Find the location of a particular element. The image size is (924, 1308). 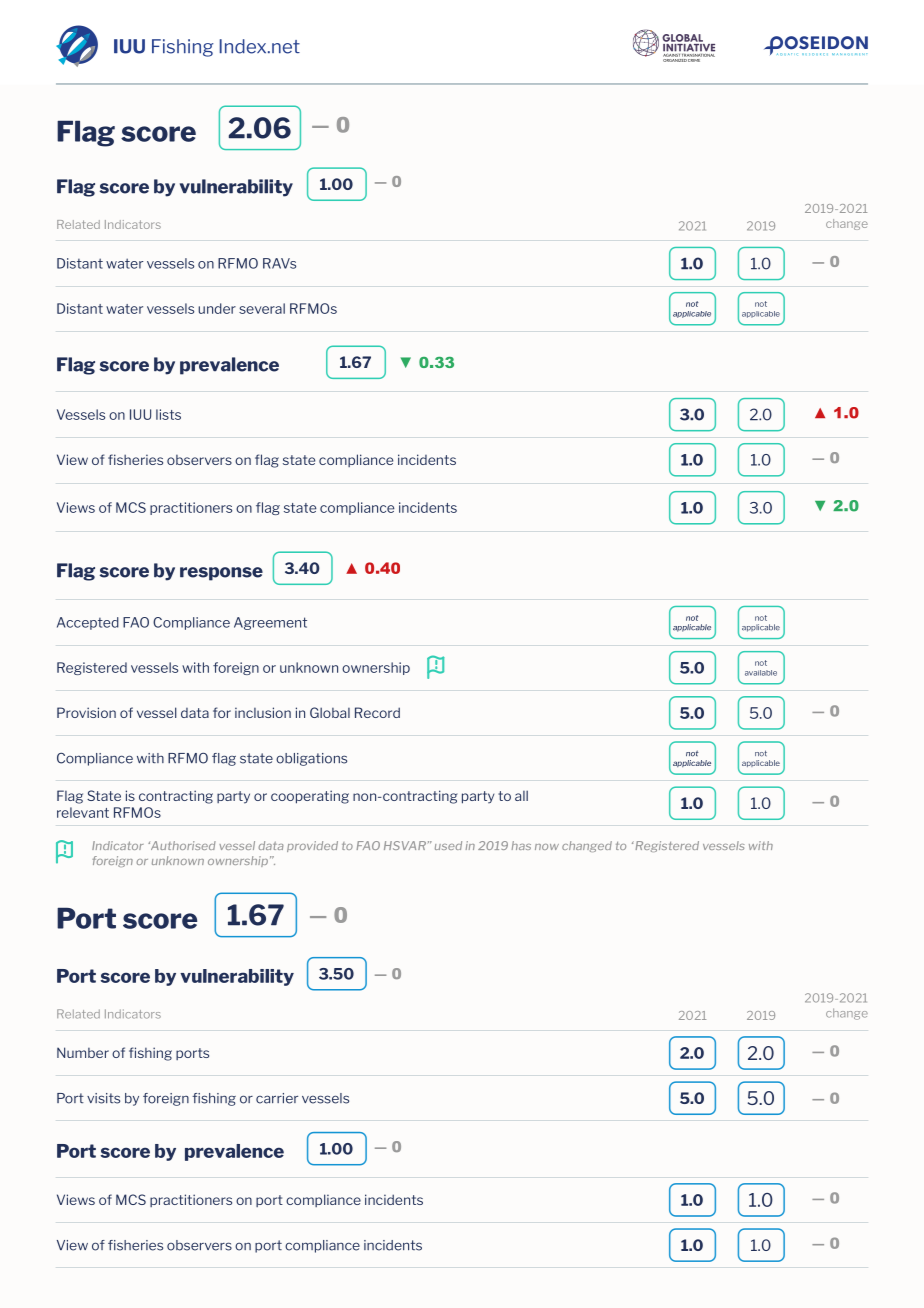

several is located at coordinates (262, 308).
